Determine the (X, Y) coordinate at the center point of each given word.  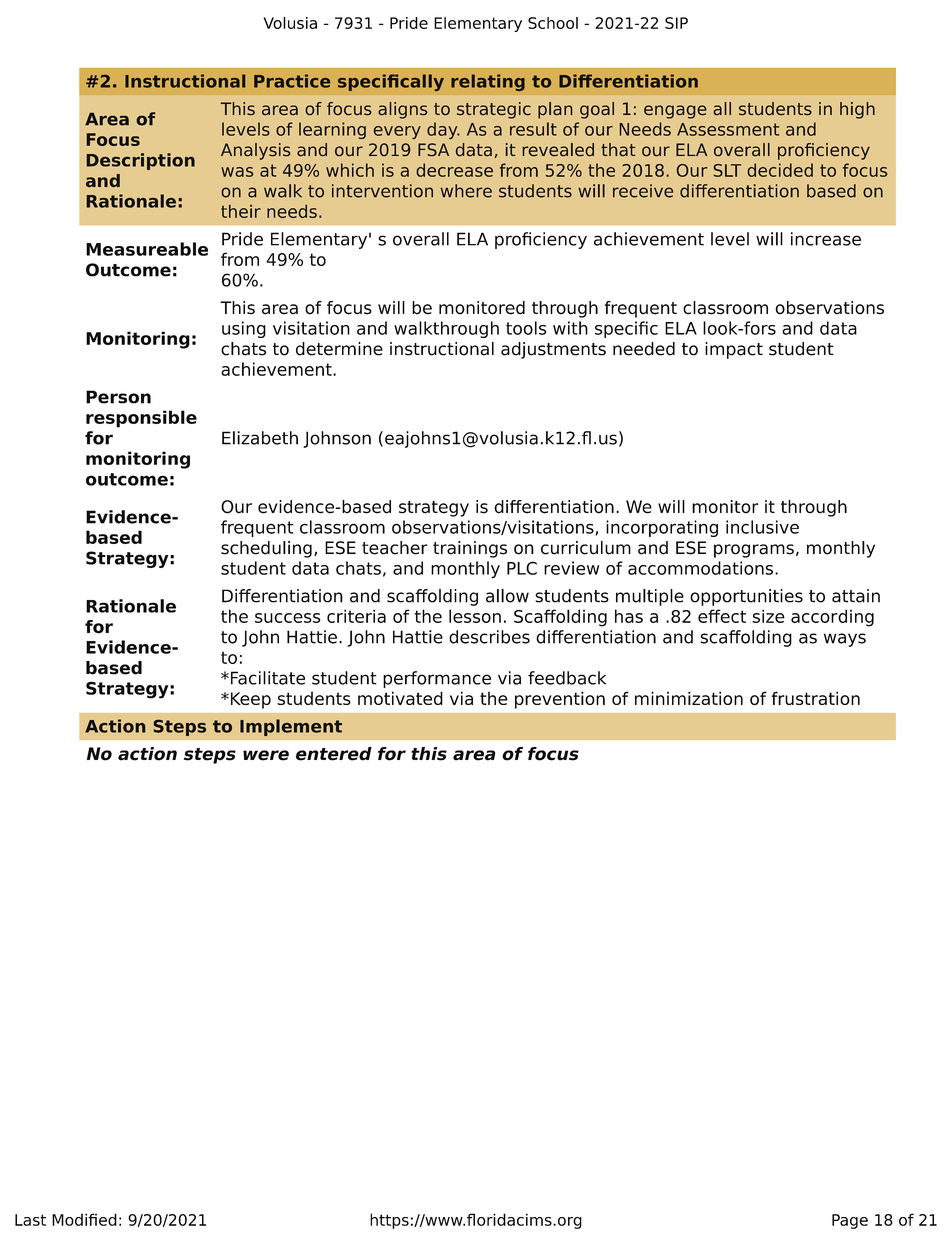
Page (850, 1221)
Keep (249, 700)
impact (734, 350)
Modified (84, 1219)
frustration (815, 698)
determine (339, 349)
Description (140, 161)
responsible (141, 419)
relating (488, 82)
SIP (676, 23)
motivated (400, 698)
